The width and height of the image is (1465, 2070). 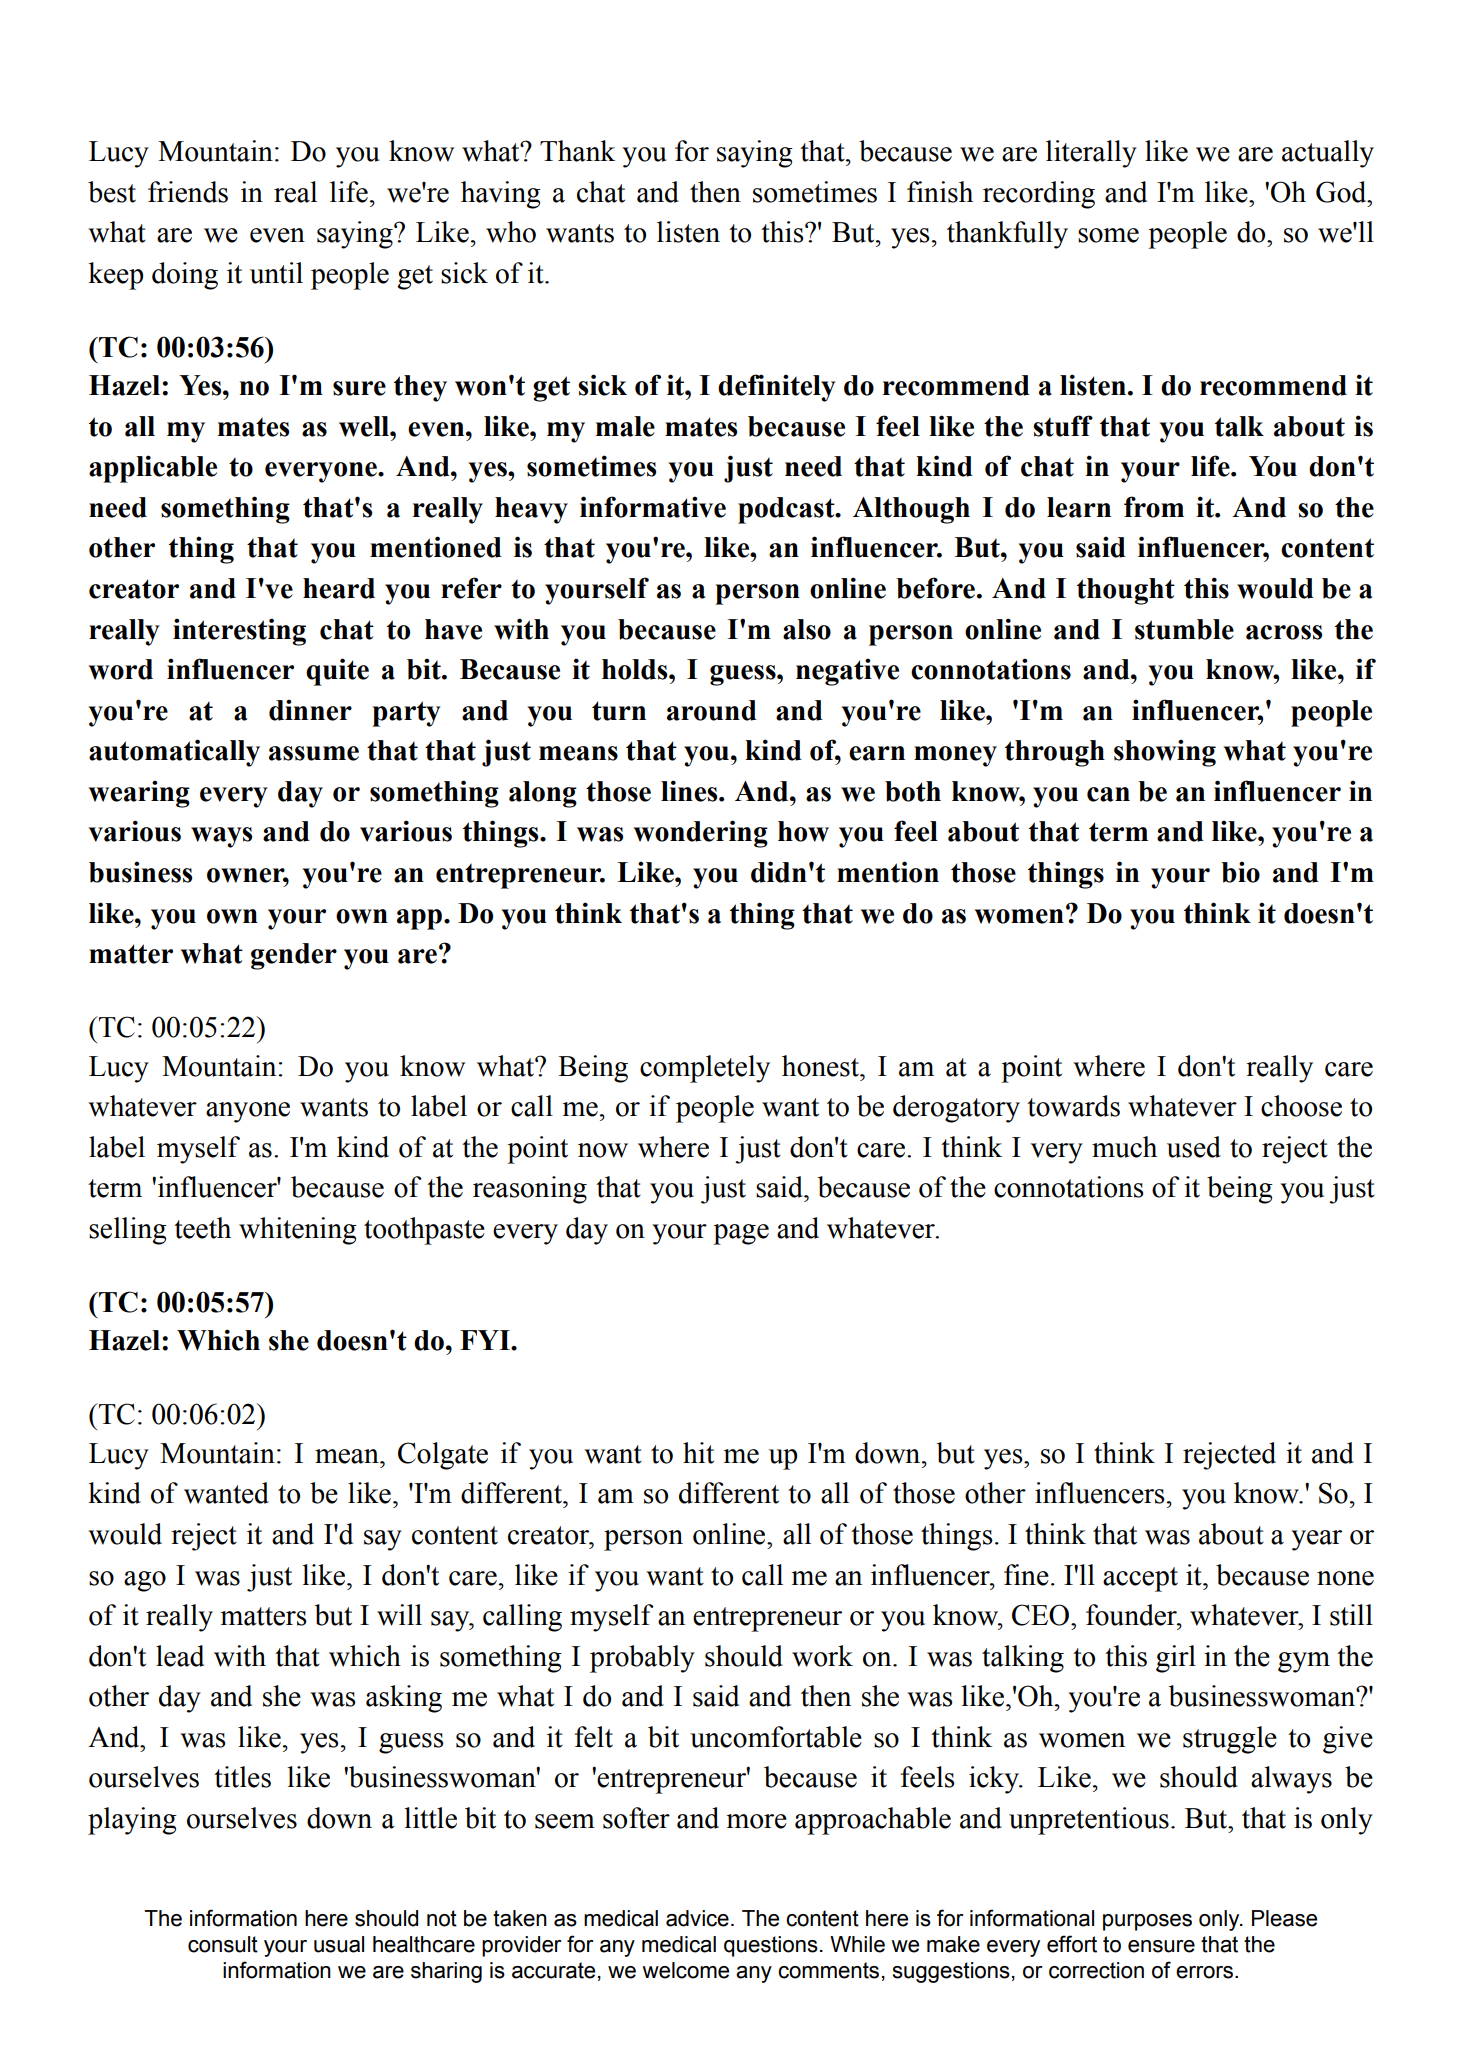 I want to click on consult, so click(x=223, y=1944).
